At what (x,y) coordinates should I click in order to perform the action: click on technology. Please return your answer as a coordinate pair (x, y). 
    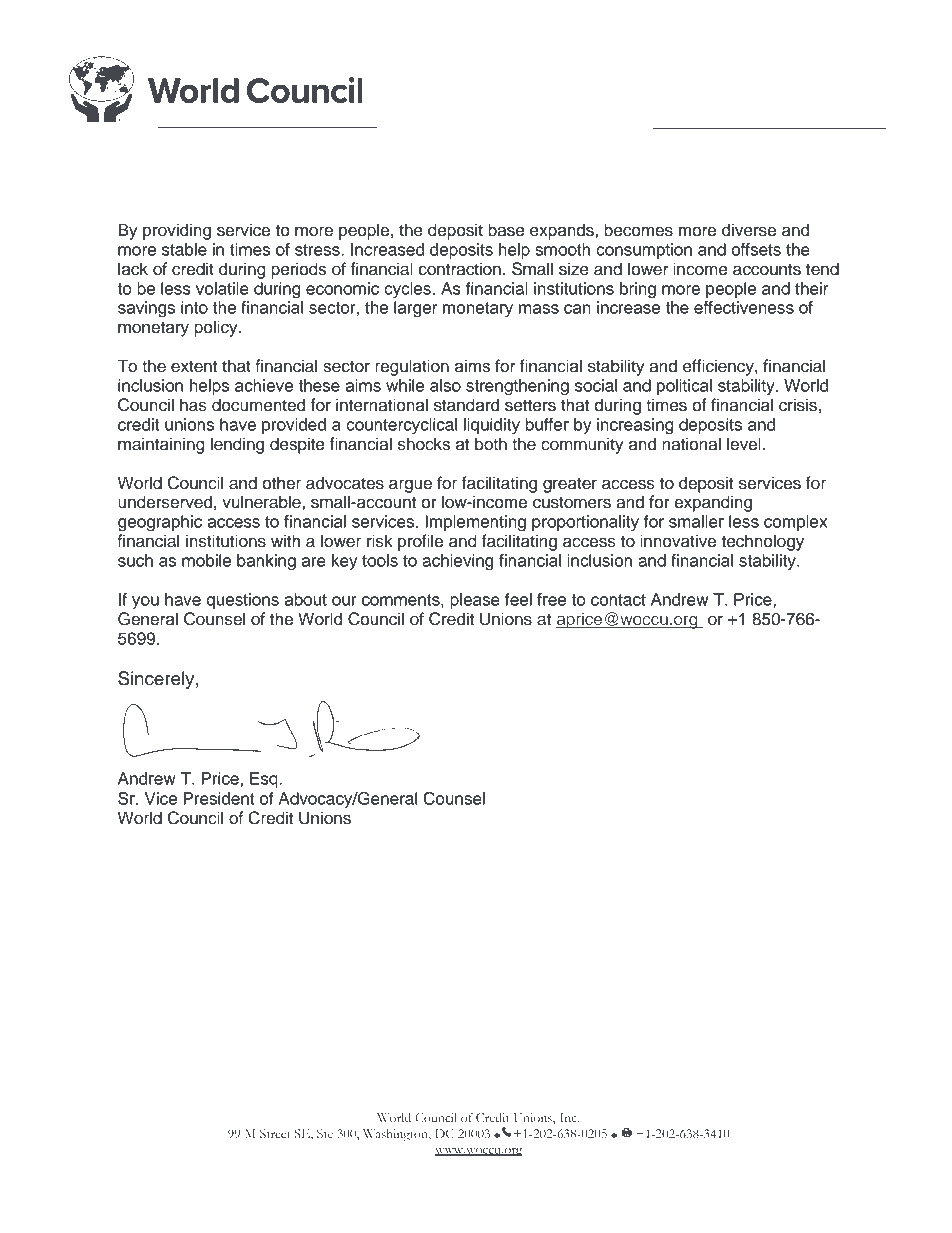
    Looking at the image, I should click on (762, 542).
